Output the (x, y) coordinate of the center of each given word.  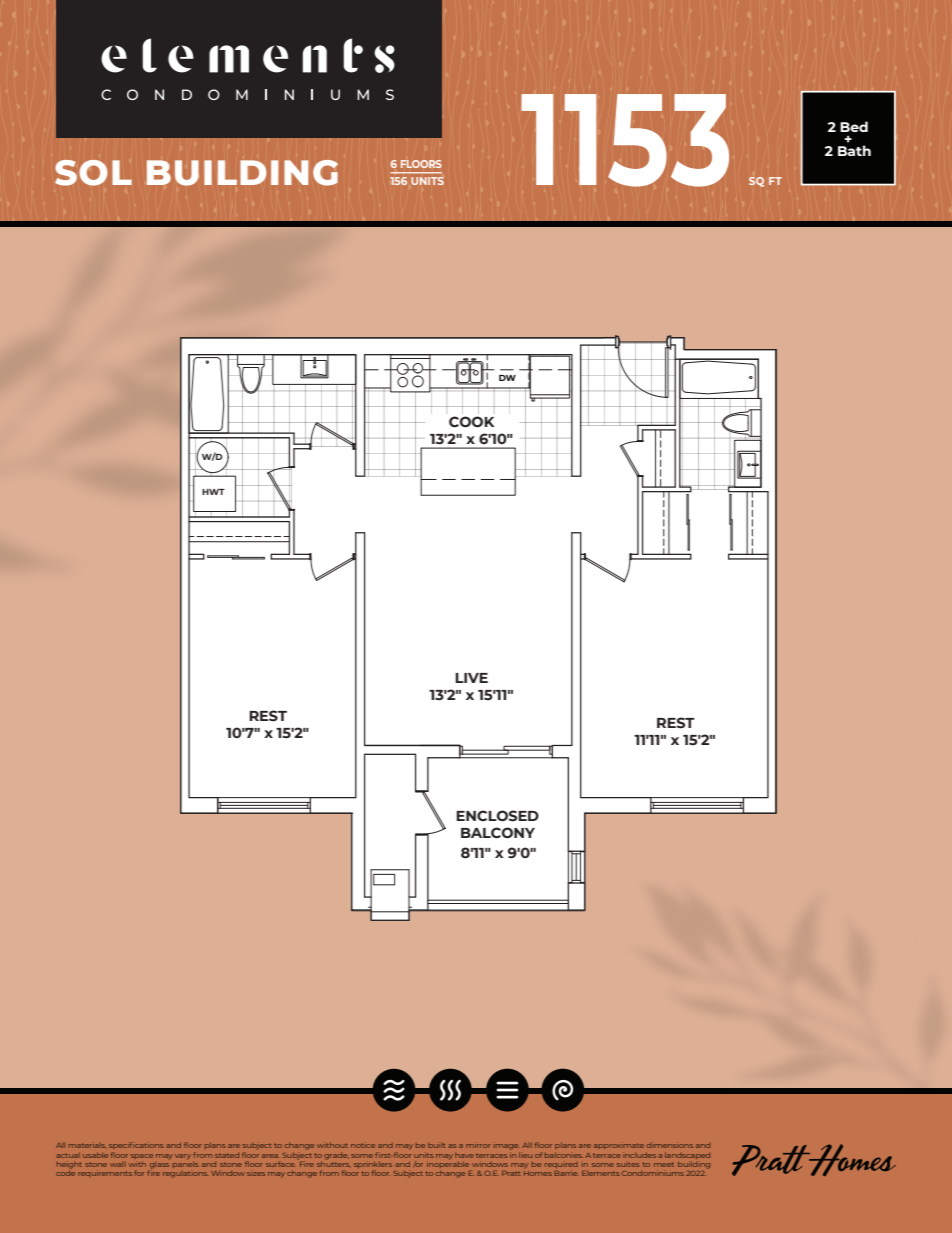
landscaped (687, 1156)
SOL (93, 173)
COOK (472, 421)
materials (87, 1145)
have (464, 1155)
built (436, 1145)
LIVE (471, 678)
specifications (136, 1145)
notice (363, 1145)
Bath (854, 150)
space (142, 1156)
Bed (854, 126)
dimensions (670, 1145)
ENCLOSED (497, 816)
